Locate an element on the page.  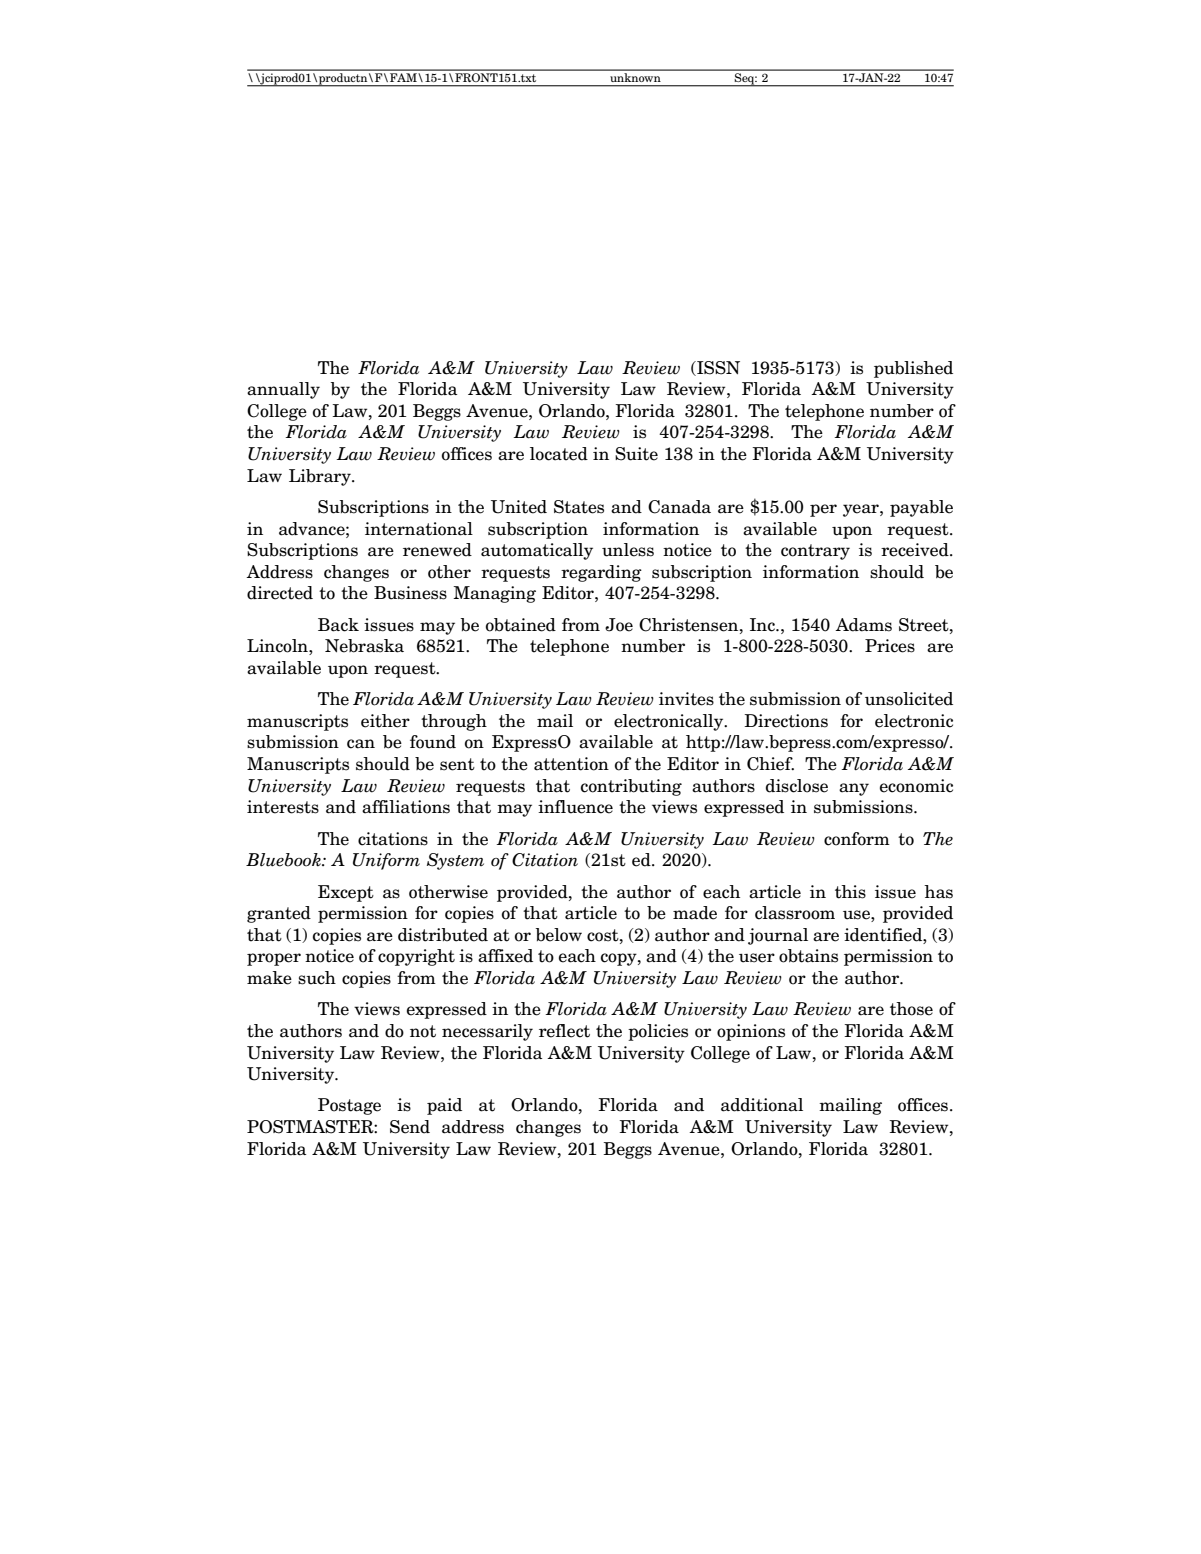
unless is located at coordinates (628, 550).
